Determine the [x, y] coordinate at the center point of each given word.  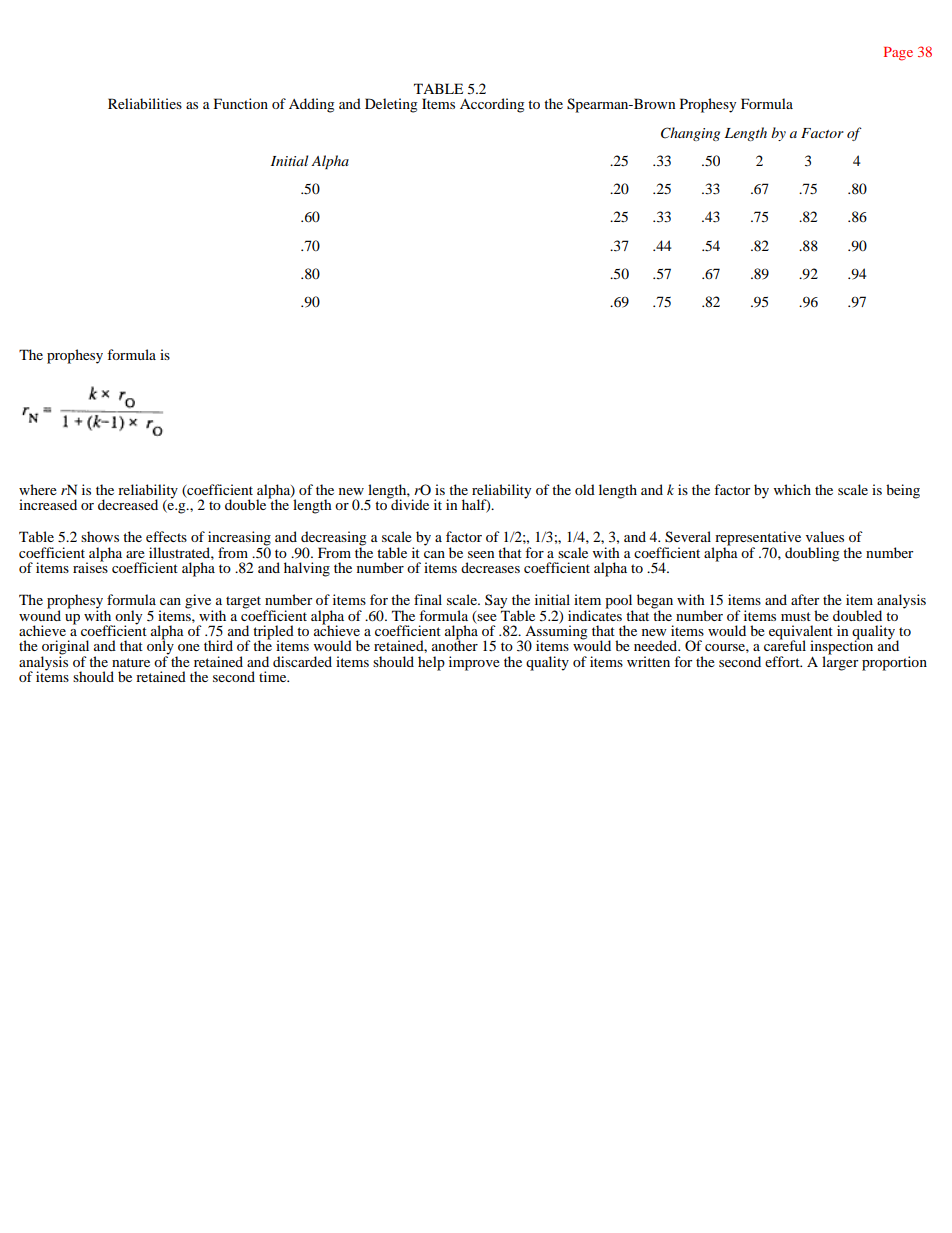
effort [783, 661]
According [492, 105]
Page [898, 54]
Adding [311, 105]
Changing [690, 134]
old [585, 489]
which [792, 489]
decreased [128, 504]
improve [474, 663]
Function [241, 103]
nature [131, 662]
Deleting [391, 105]
